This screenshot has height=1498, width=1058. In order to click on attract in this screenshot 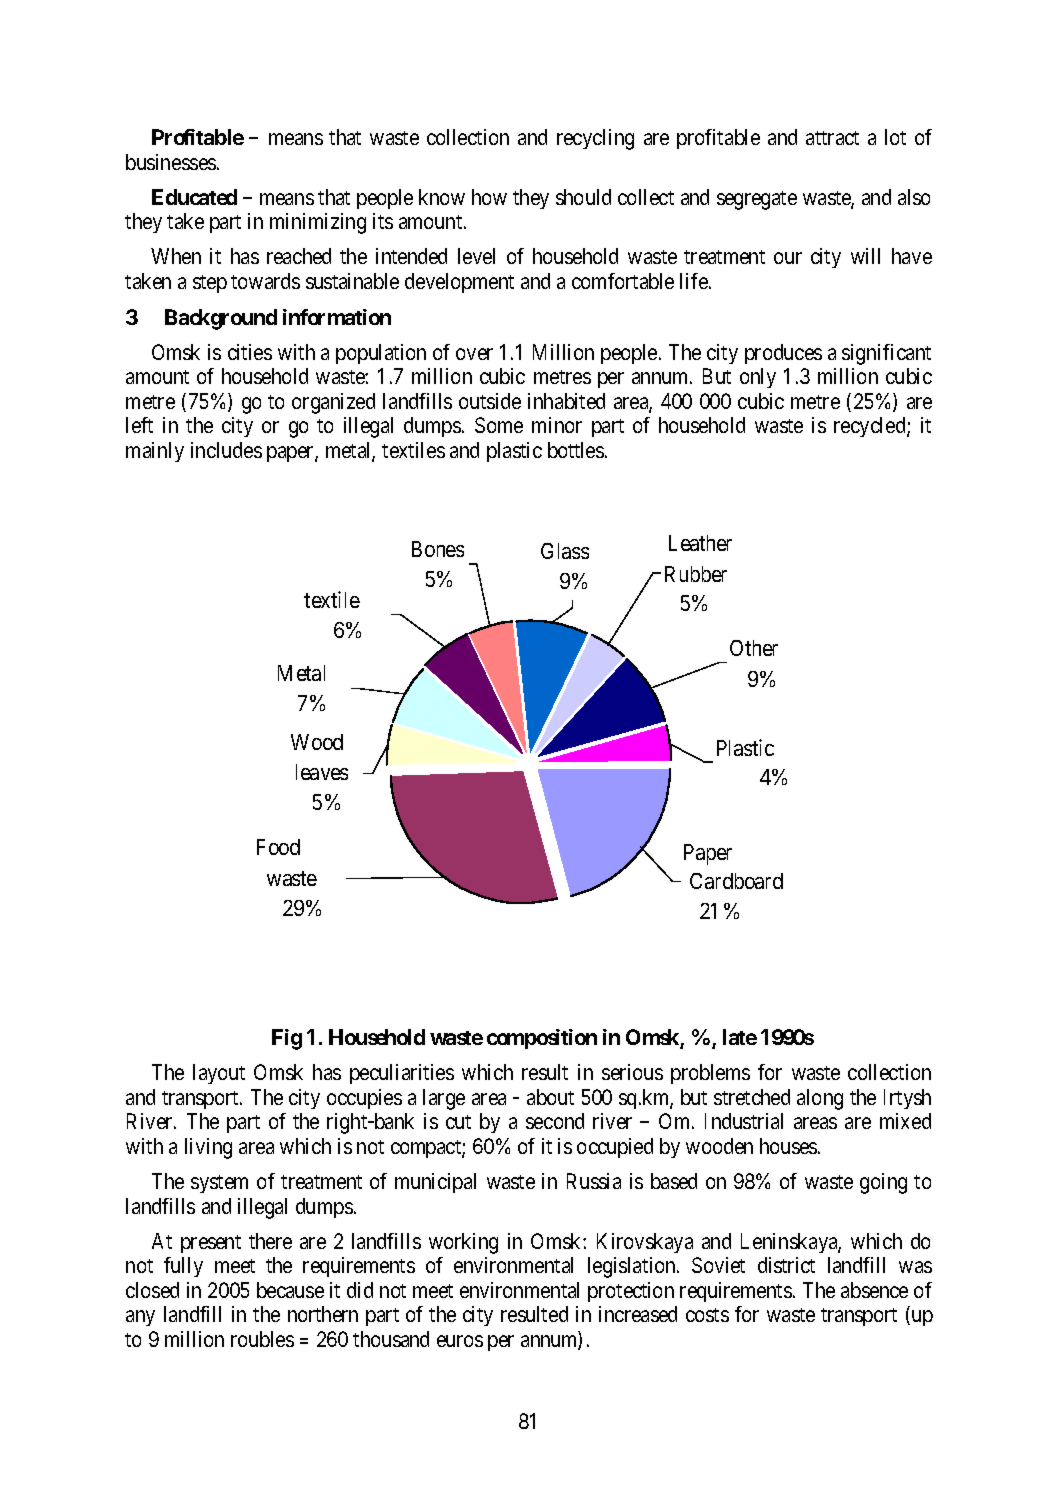, I will do `click(832, 138)`.
